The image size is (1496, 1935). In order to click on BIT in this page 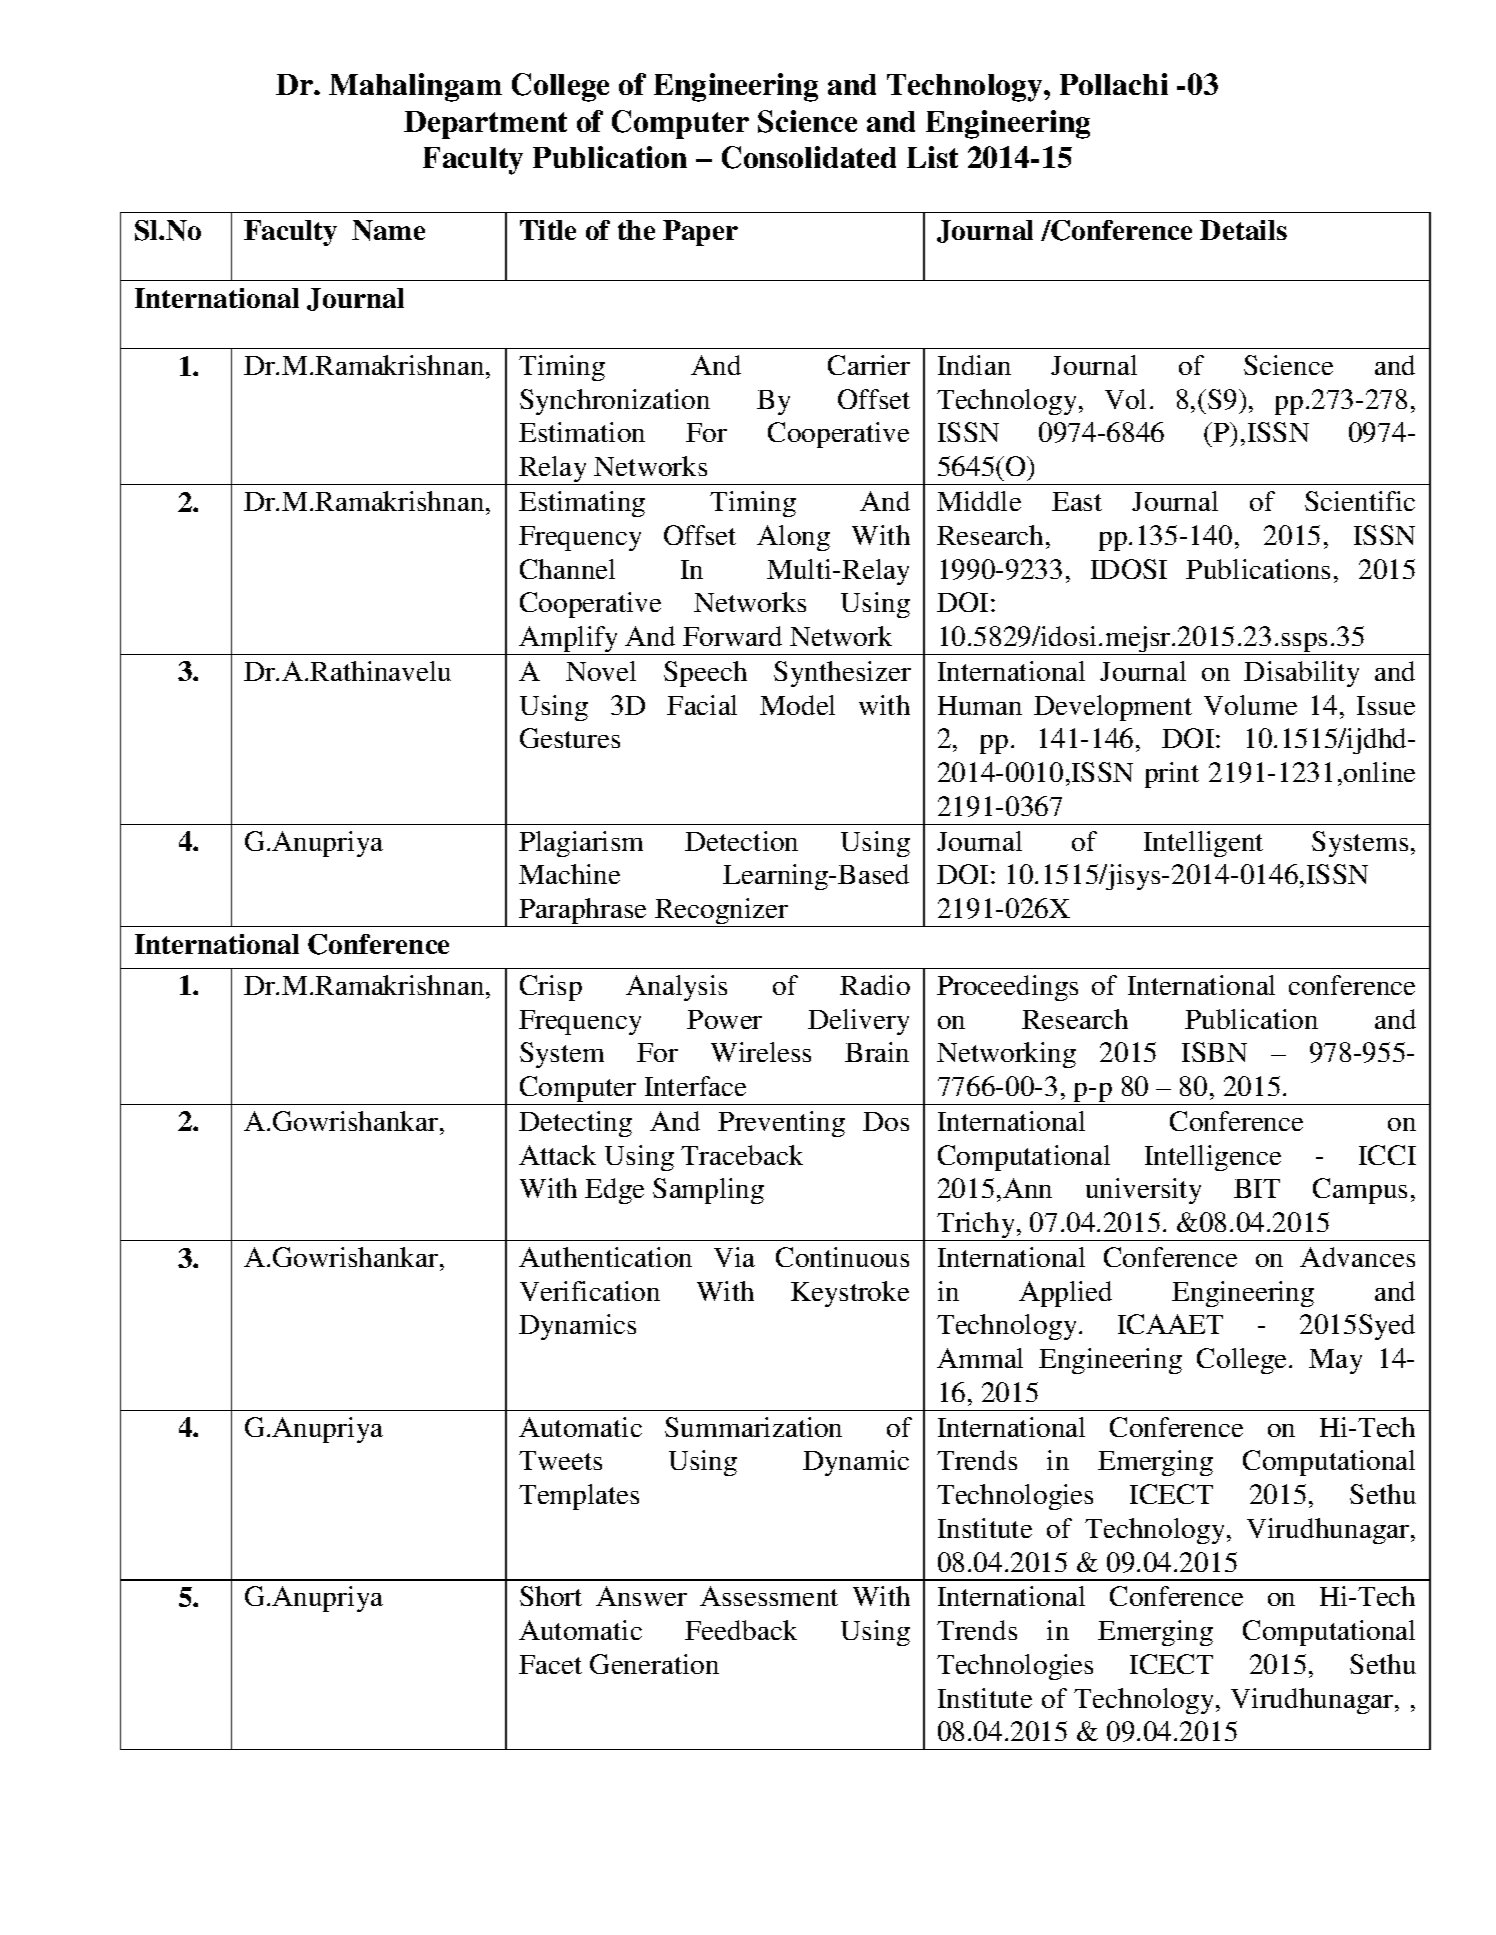, I will do `click(1257, 1188)`.
